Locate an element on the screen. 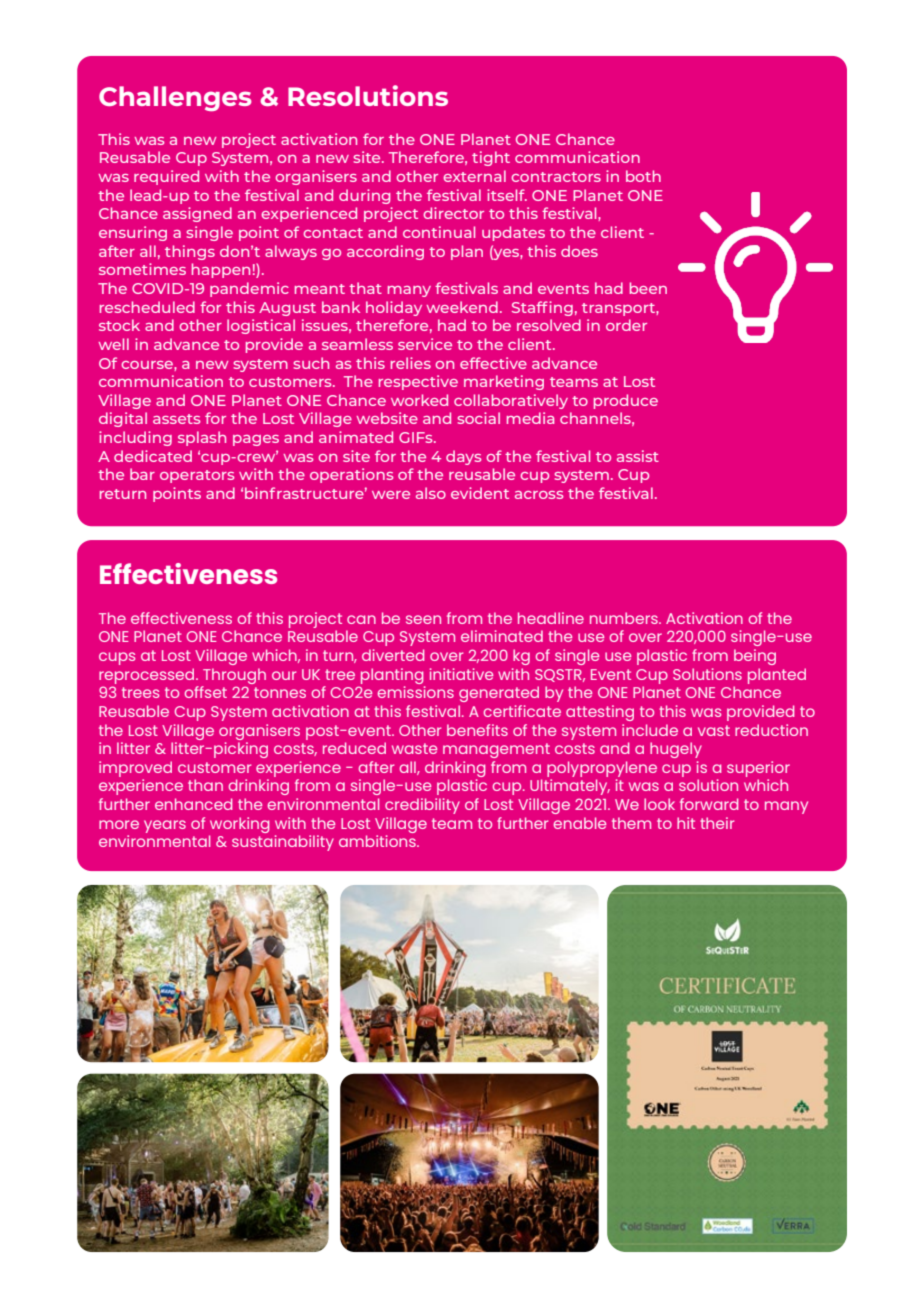 This screenshot has width=924, height=1308. days is located at coordinates (463, 457).
